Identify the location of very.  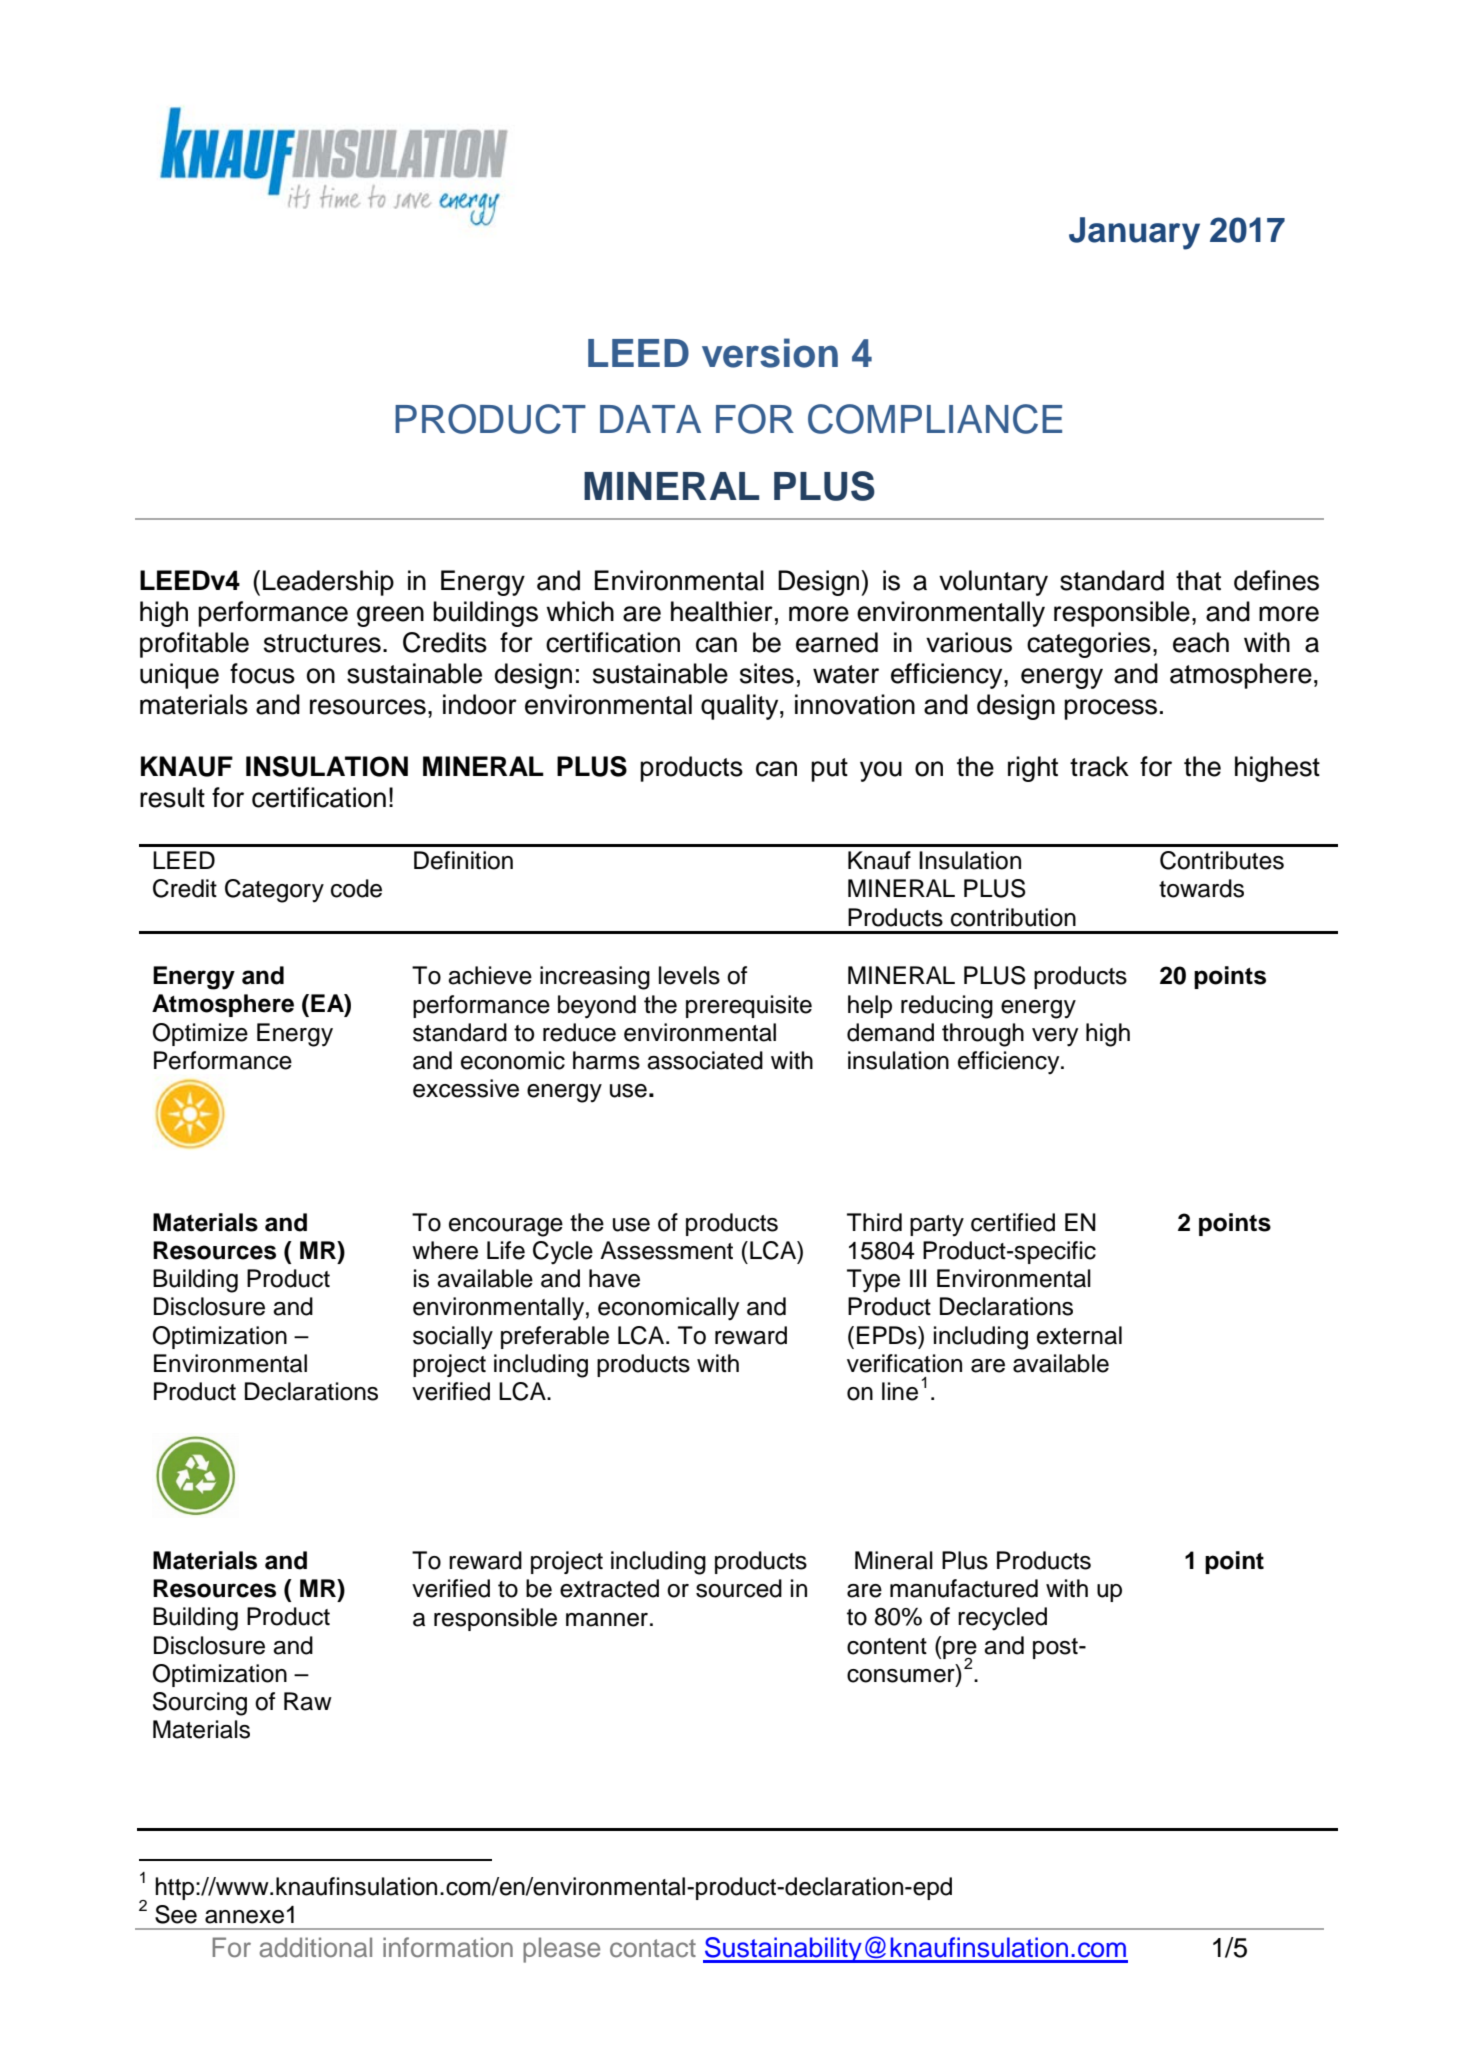
(1055, 1037).
